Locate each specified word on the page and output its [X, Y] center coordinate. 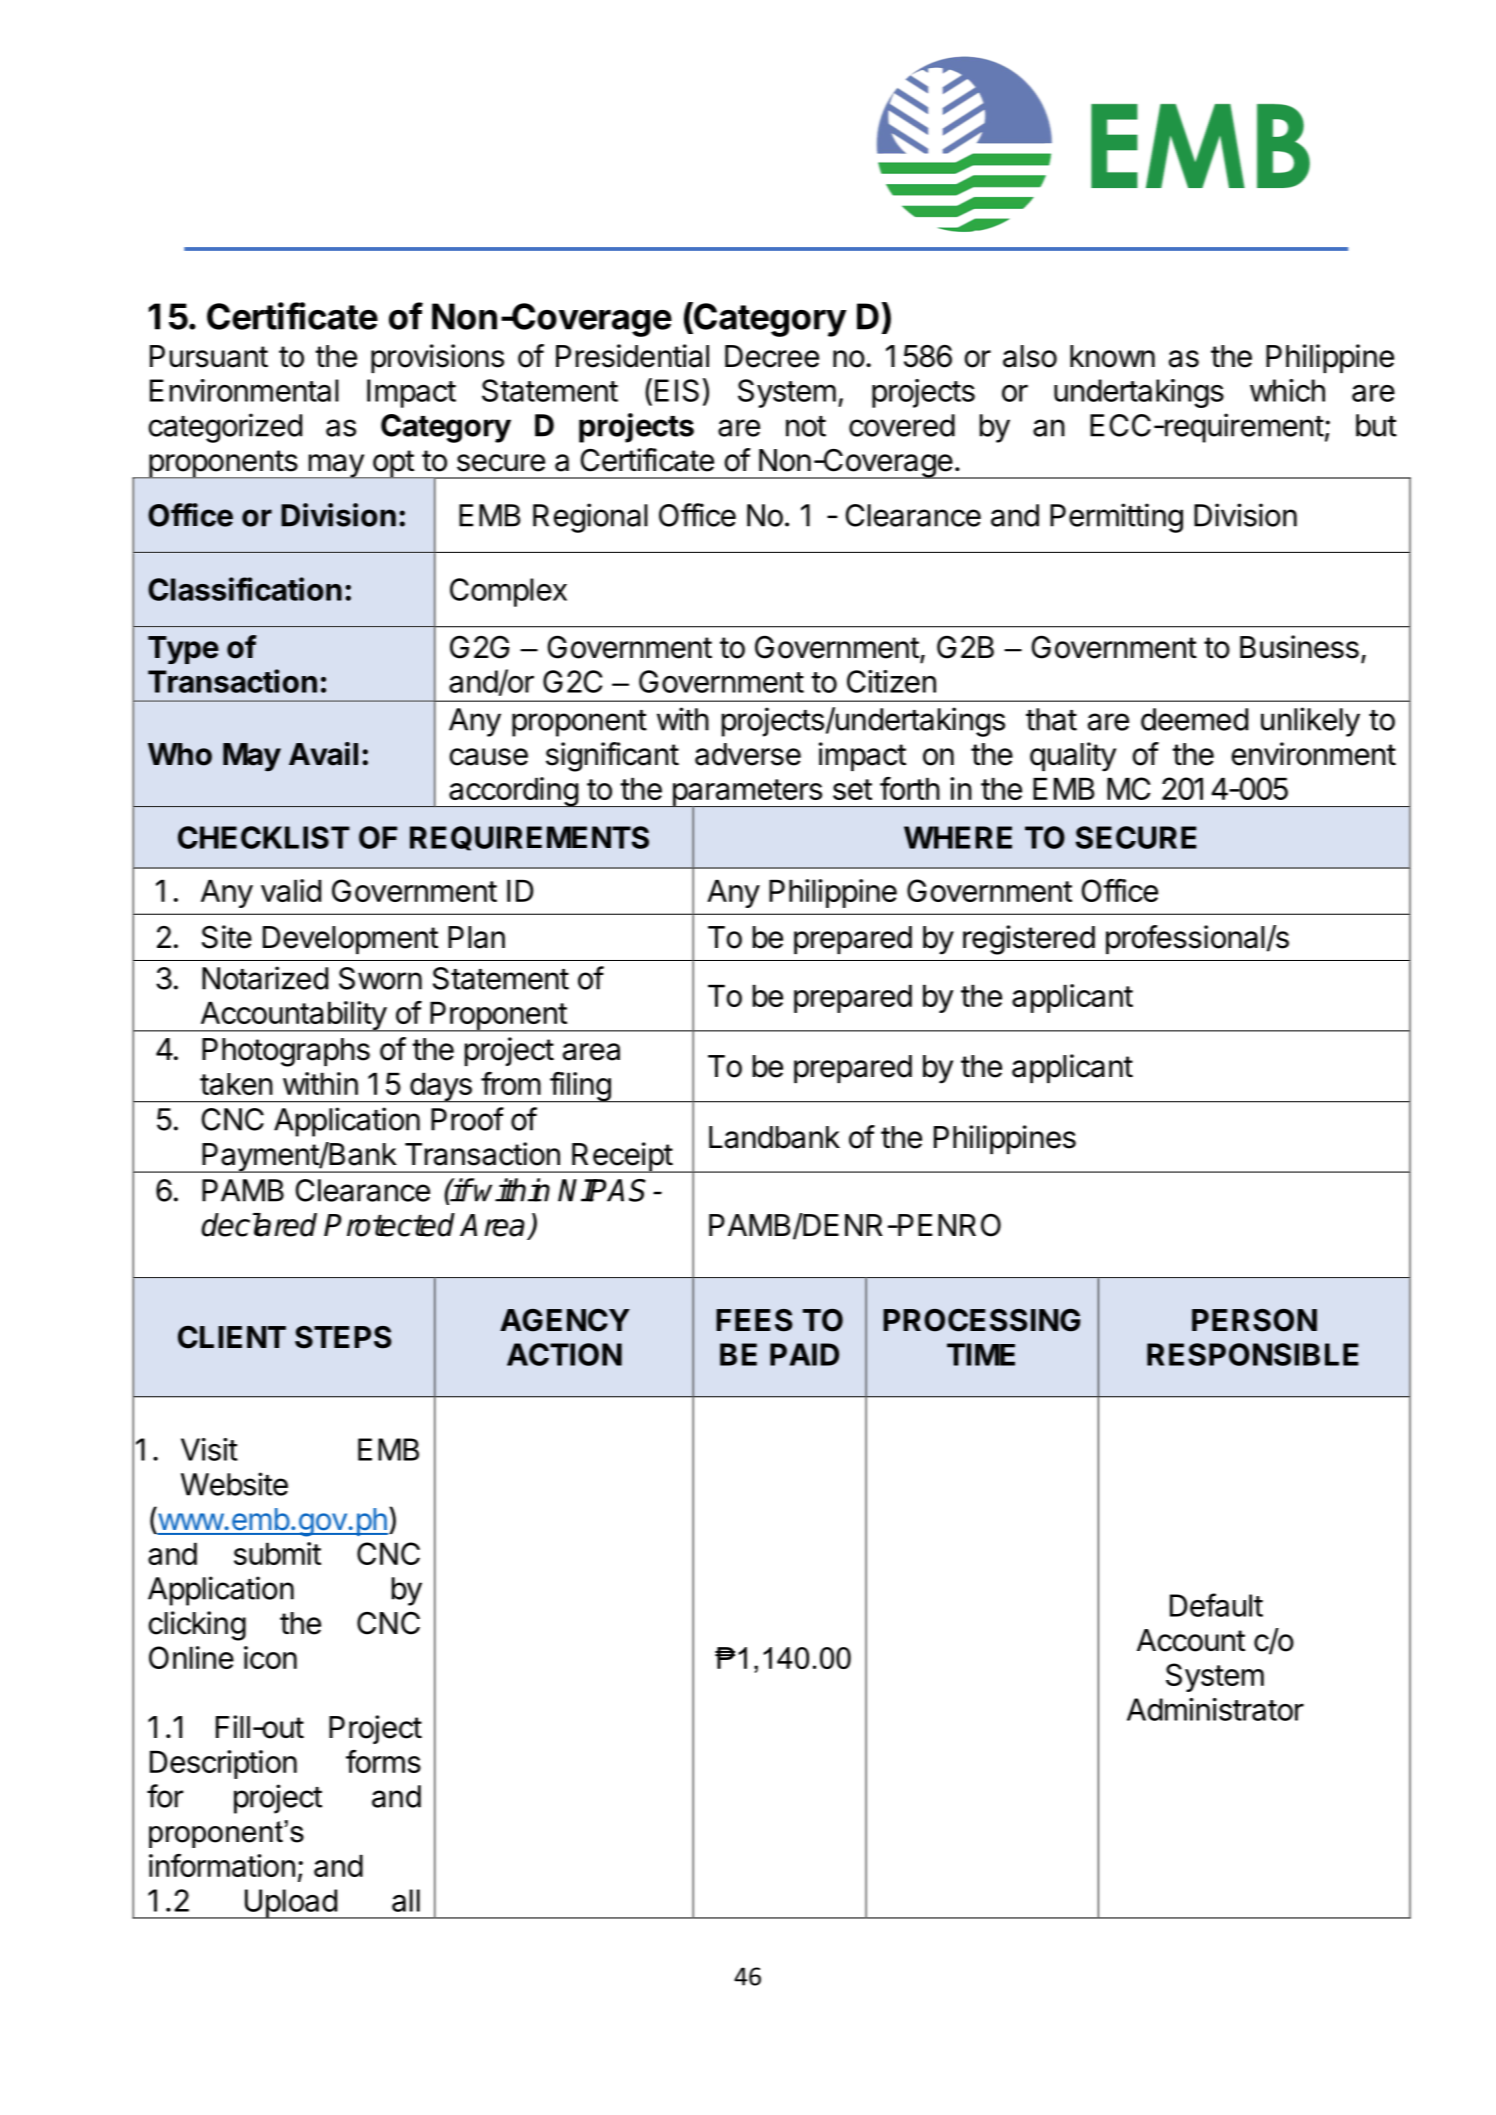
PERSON [1254, 1320]
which [1287, 390]
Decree [772, 356]
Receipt [622, 1157]
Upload [290, 1904]
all [406, 1900]
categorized [225, 428]
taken [236, 1084]
